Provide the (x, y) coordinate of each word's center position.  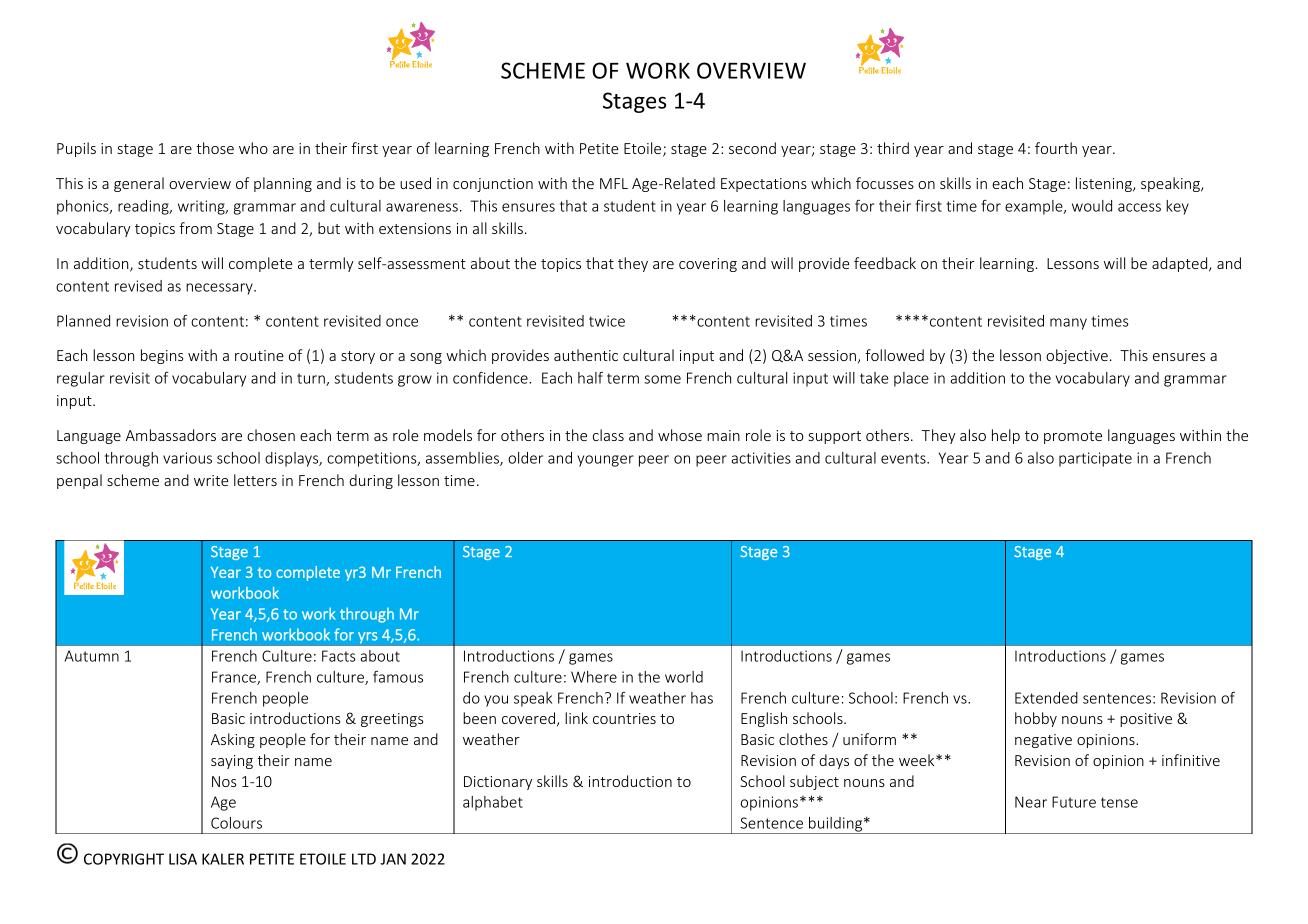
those (215, 148)
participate (1095, 459)
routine (259, 355)
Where (594, 677)
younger (605, 461)
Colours (236, 823)
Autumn (91, 656)
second (752, 148)
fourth (1056, 148)
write (211, 480)
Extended (1046, 698)
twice (607, 321)
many (1068, 324)
